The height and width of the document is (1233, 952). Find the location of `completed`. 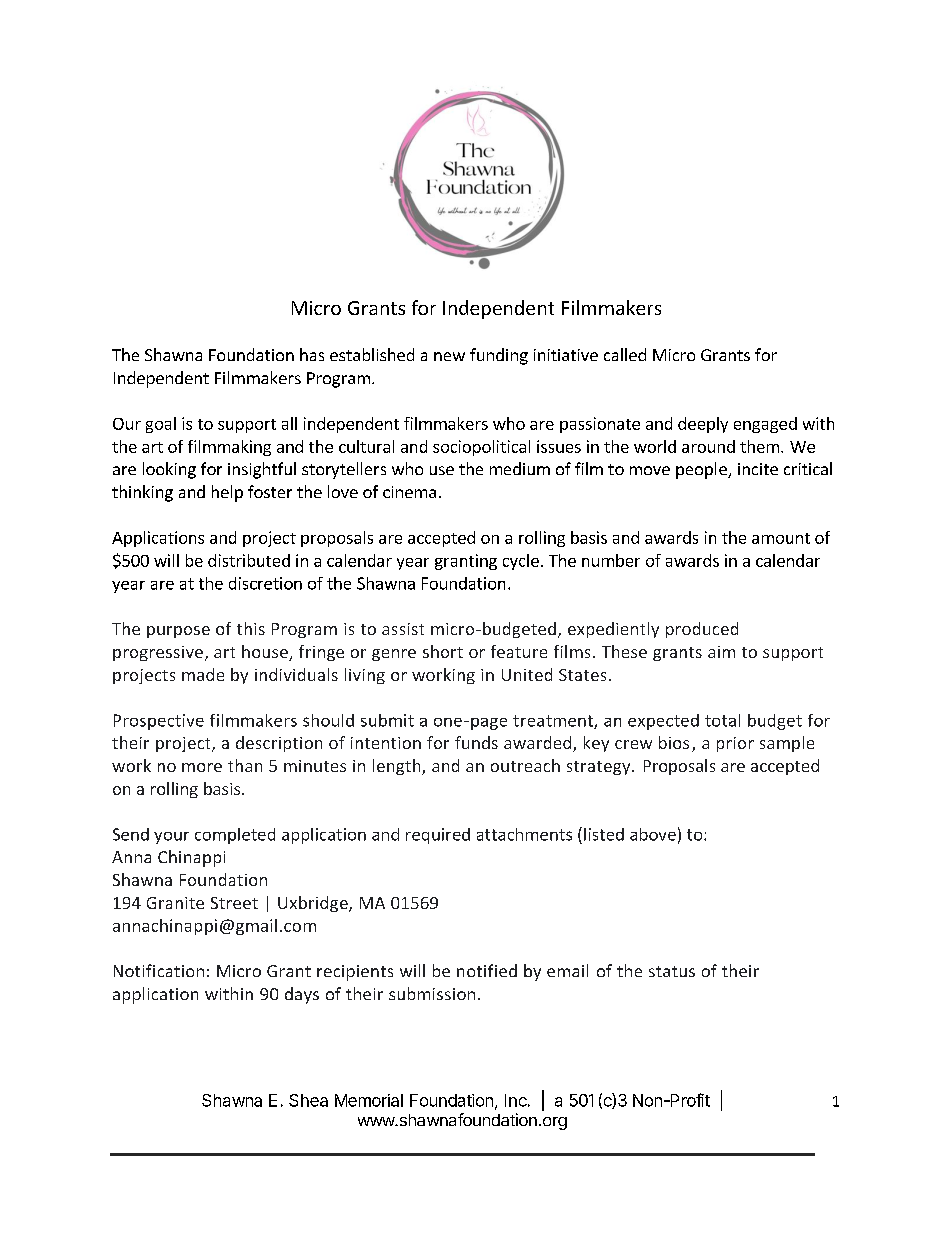

completed is located at coordinates (235, 836).
